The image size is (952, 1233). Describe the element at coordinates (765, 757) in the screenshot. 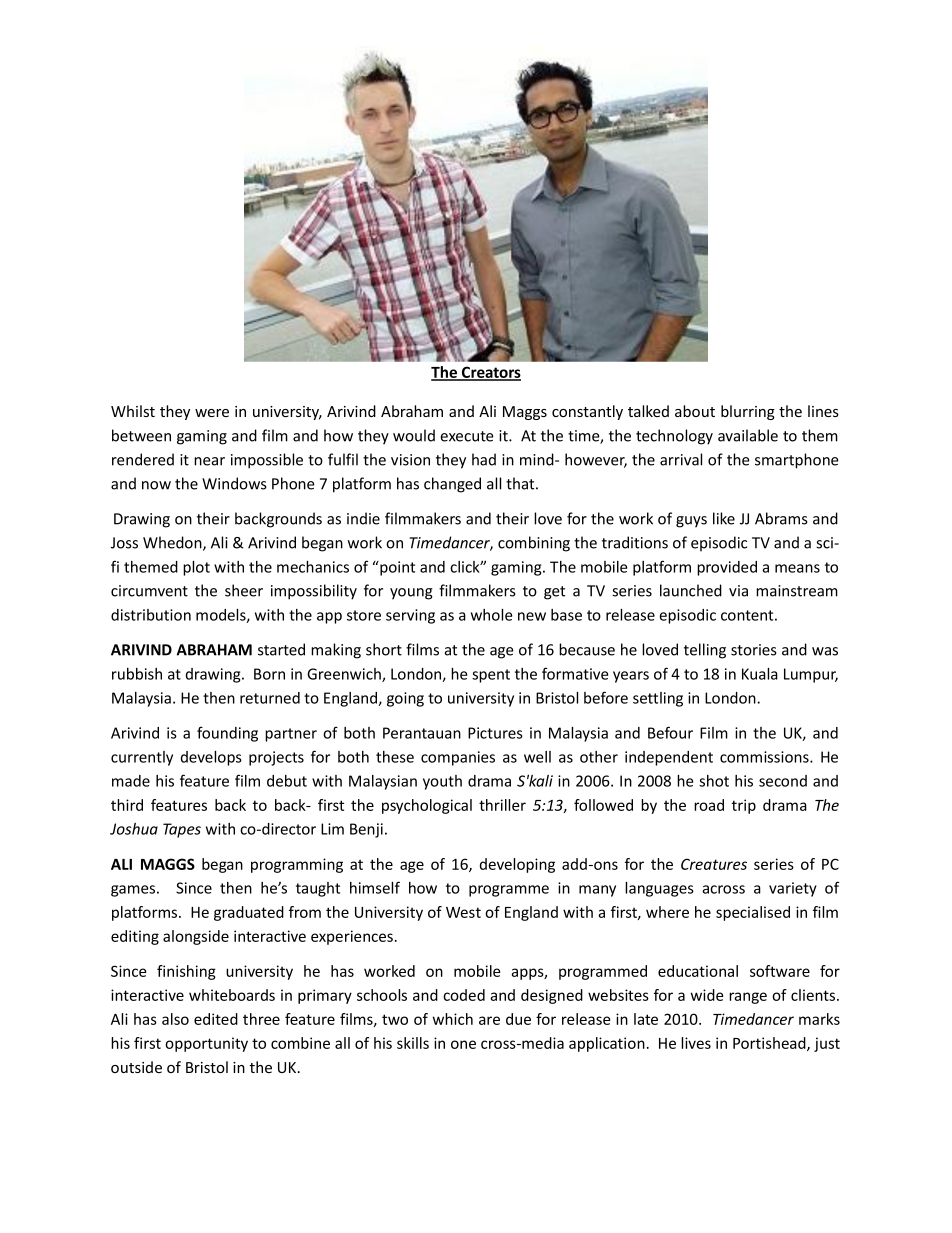

I see `commissions` at that location.
